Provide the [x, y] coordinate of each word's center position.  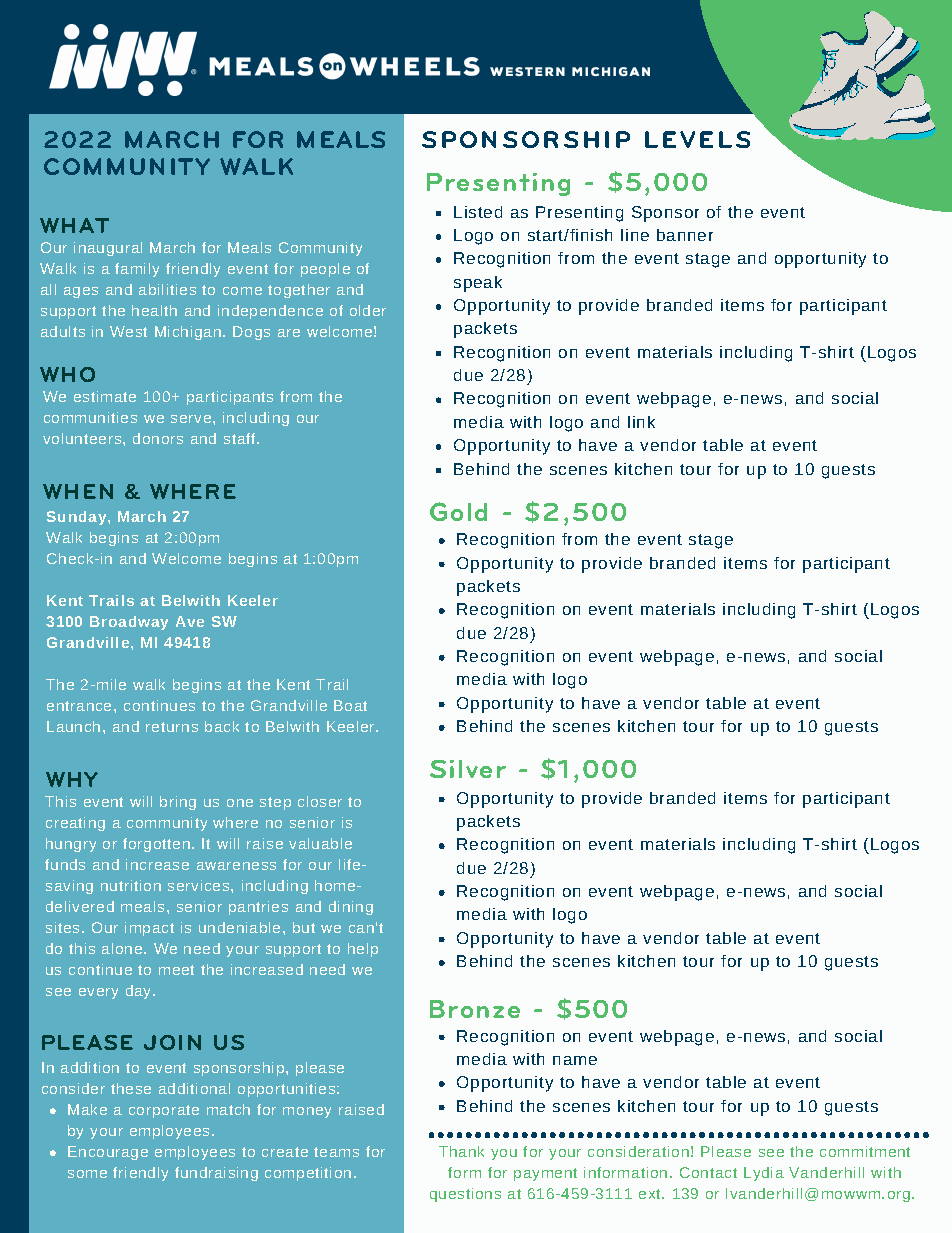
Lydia [764, 1174]
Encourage [108, 1153]
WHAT [74, 225]
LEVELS [697, 139]
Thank [461, 1151]
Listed [478, 212]
